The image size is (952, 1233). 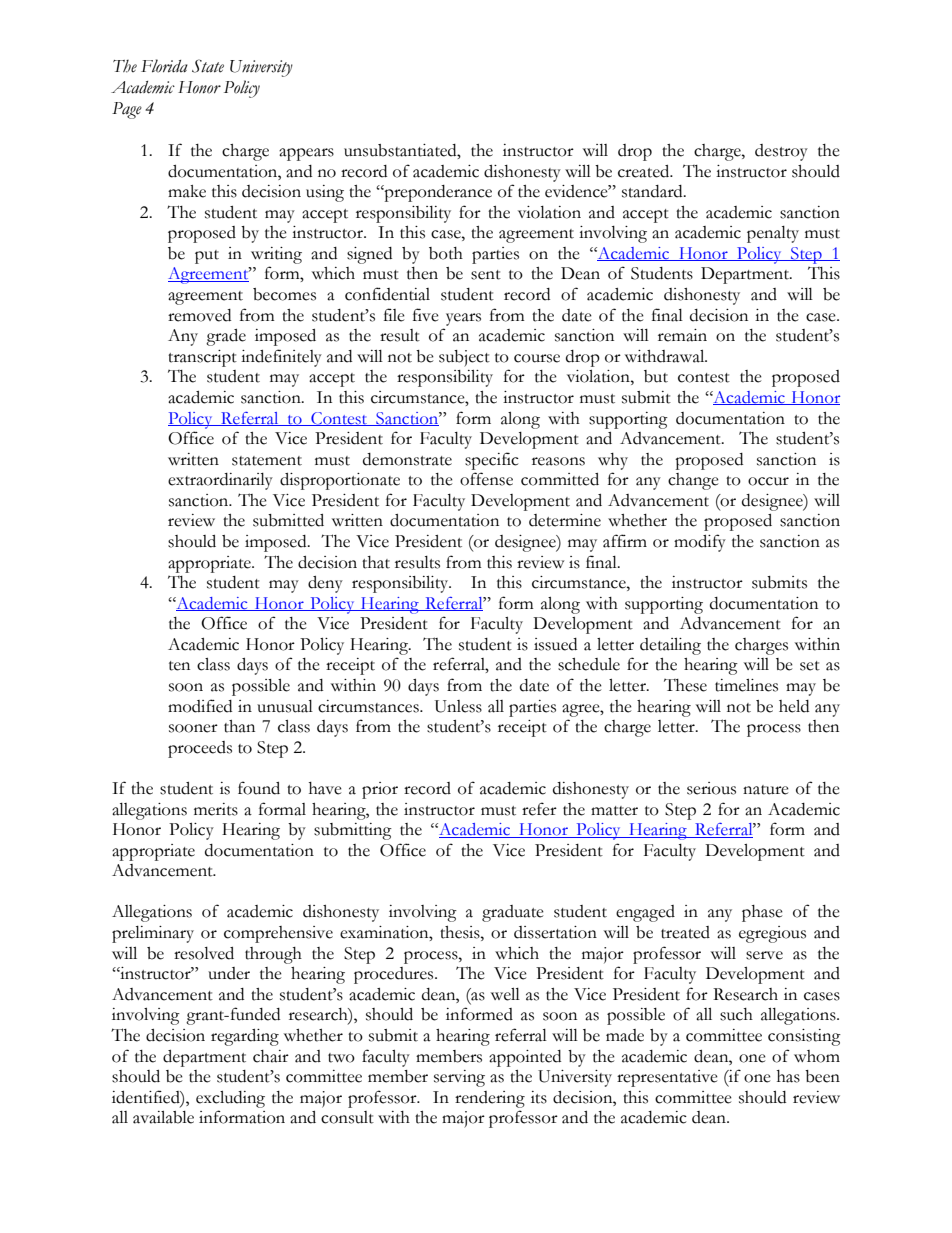 What do you see at coordinates (164, 66) in the page?
I see `Florida` at bounding box center [164, 66].
